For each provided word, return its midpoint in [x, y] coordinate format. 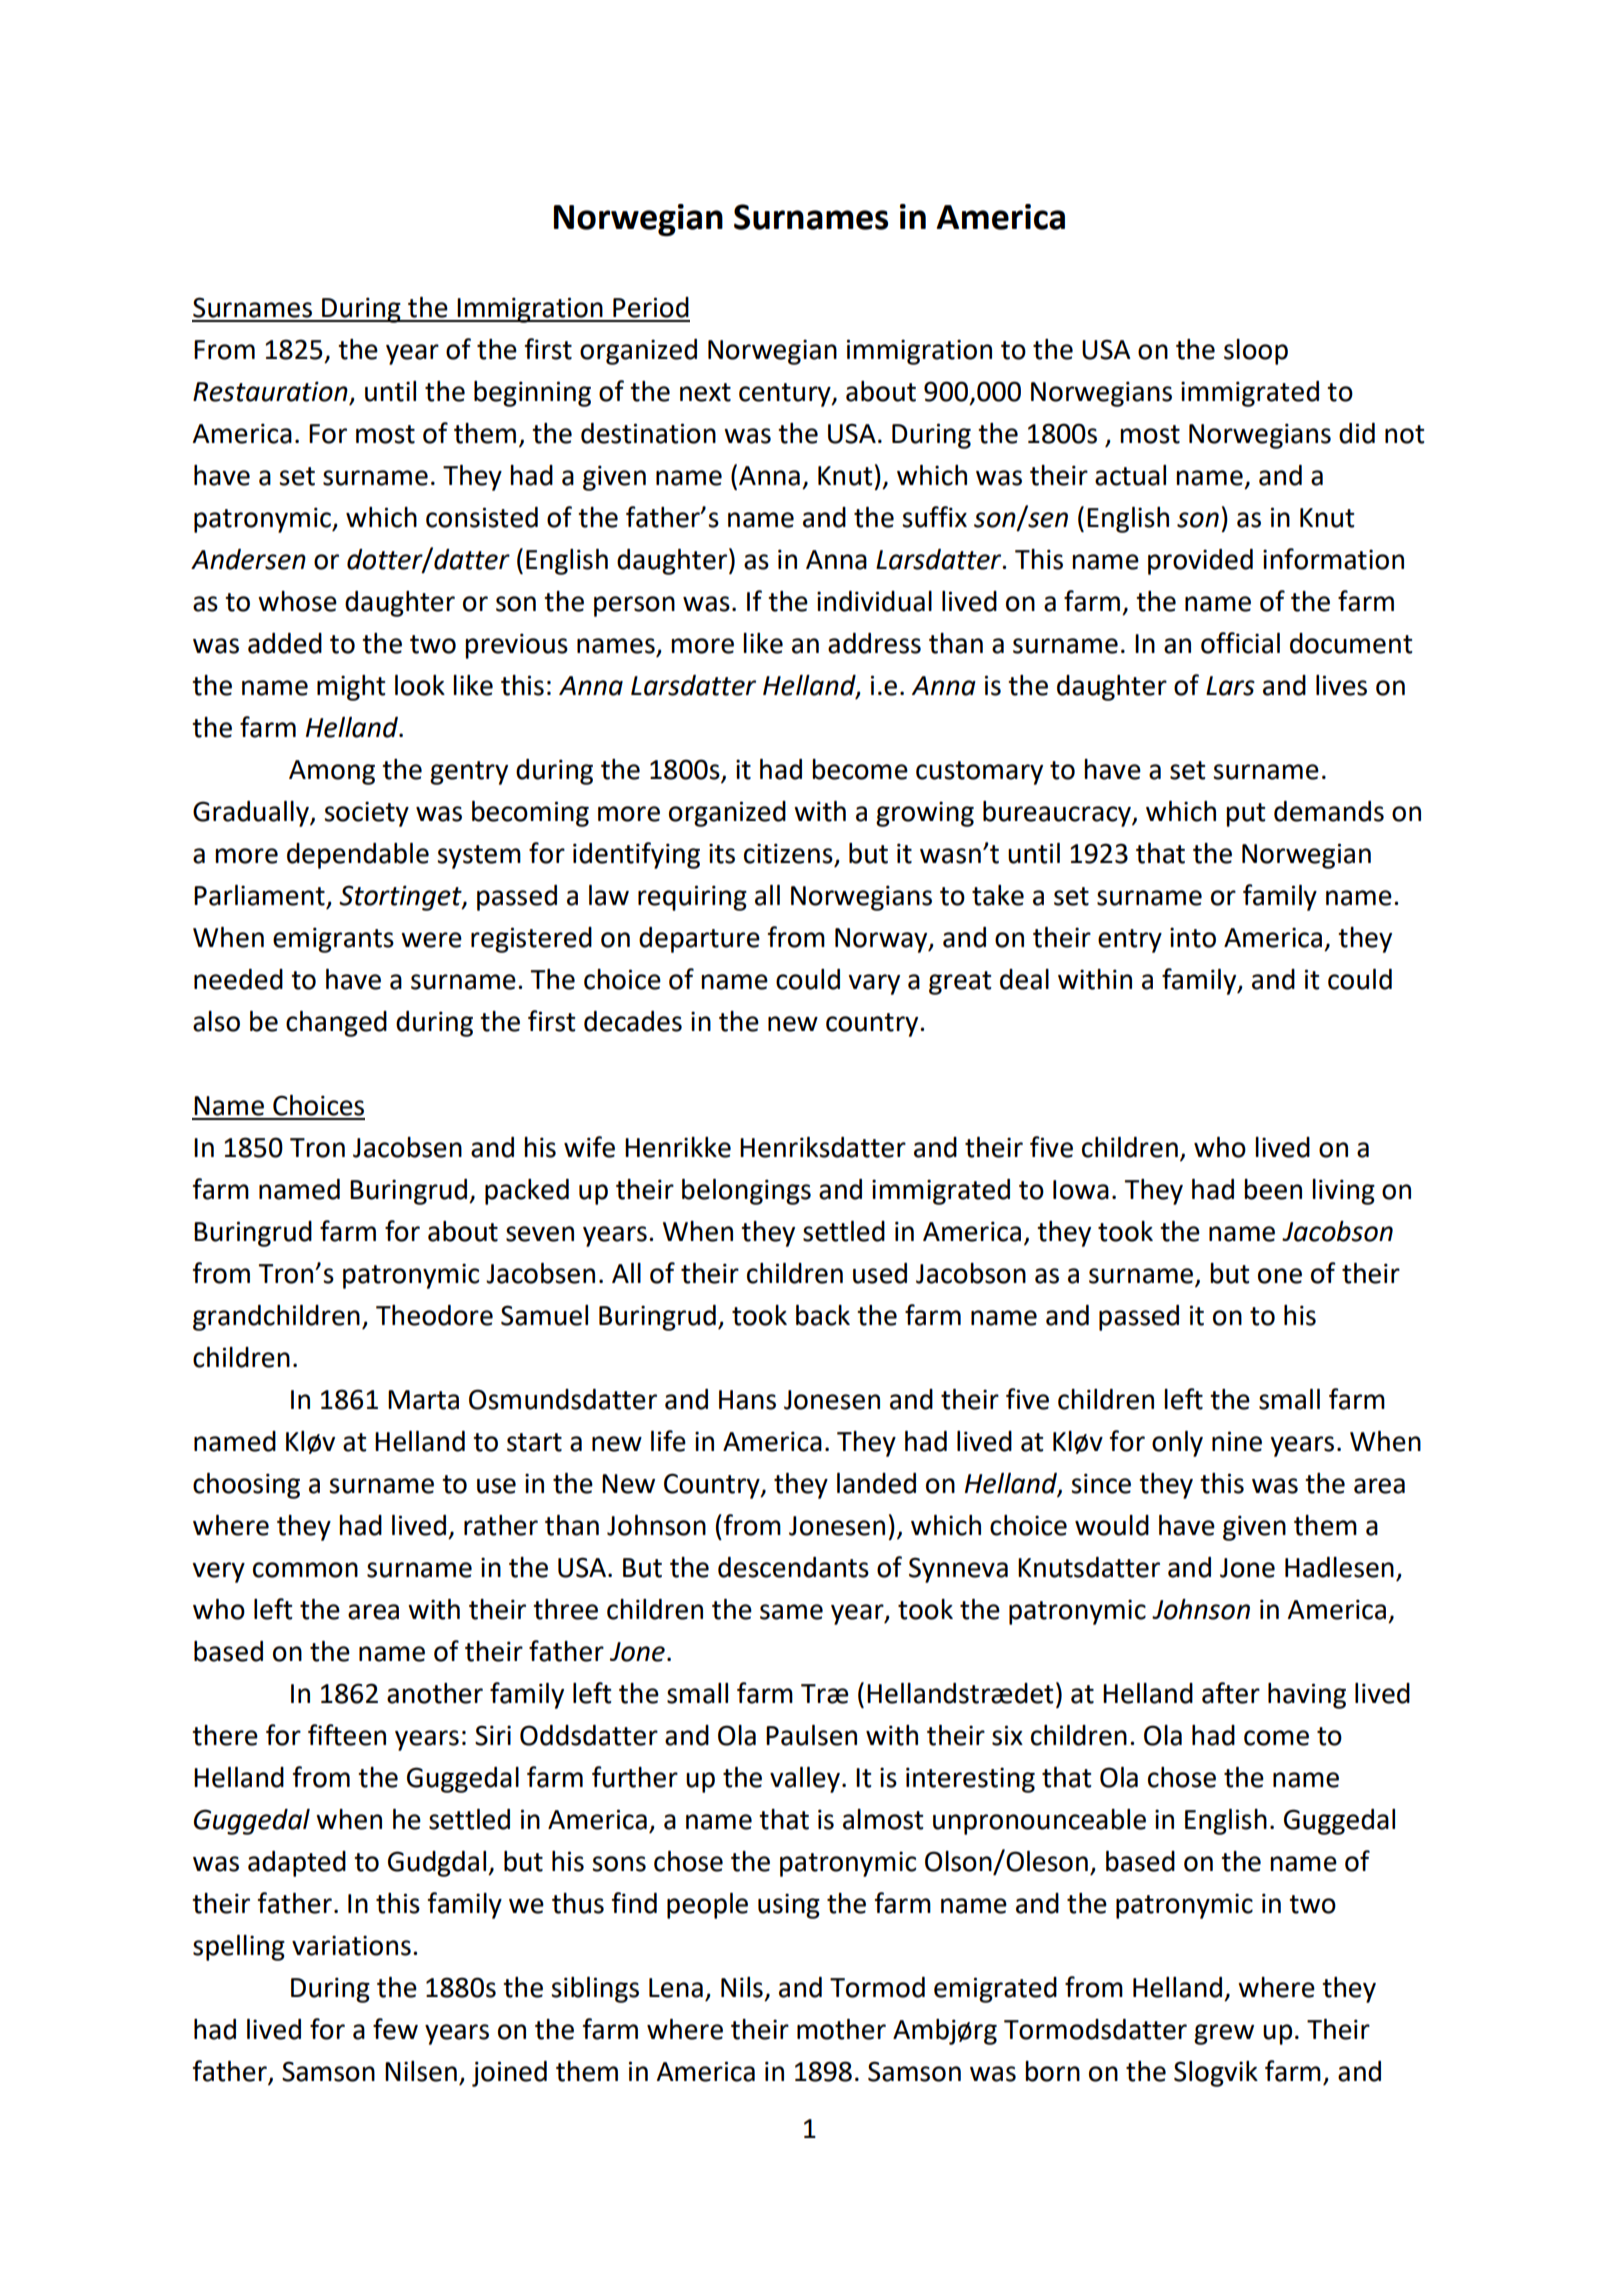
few [395, 2029]
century [786, 395]
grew [1224, 2034]
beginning [532, 394]
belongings [746, 1192]
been [1273, 1189]
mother [841, 2029]
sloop [1256, 352]
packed [527, 1192]
